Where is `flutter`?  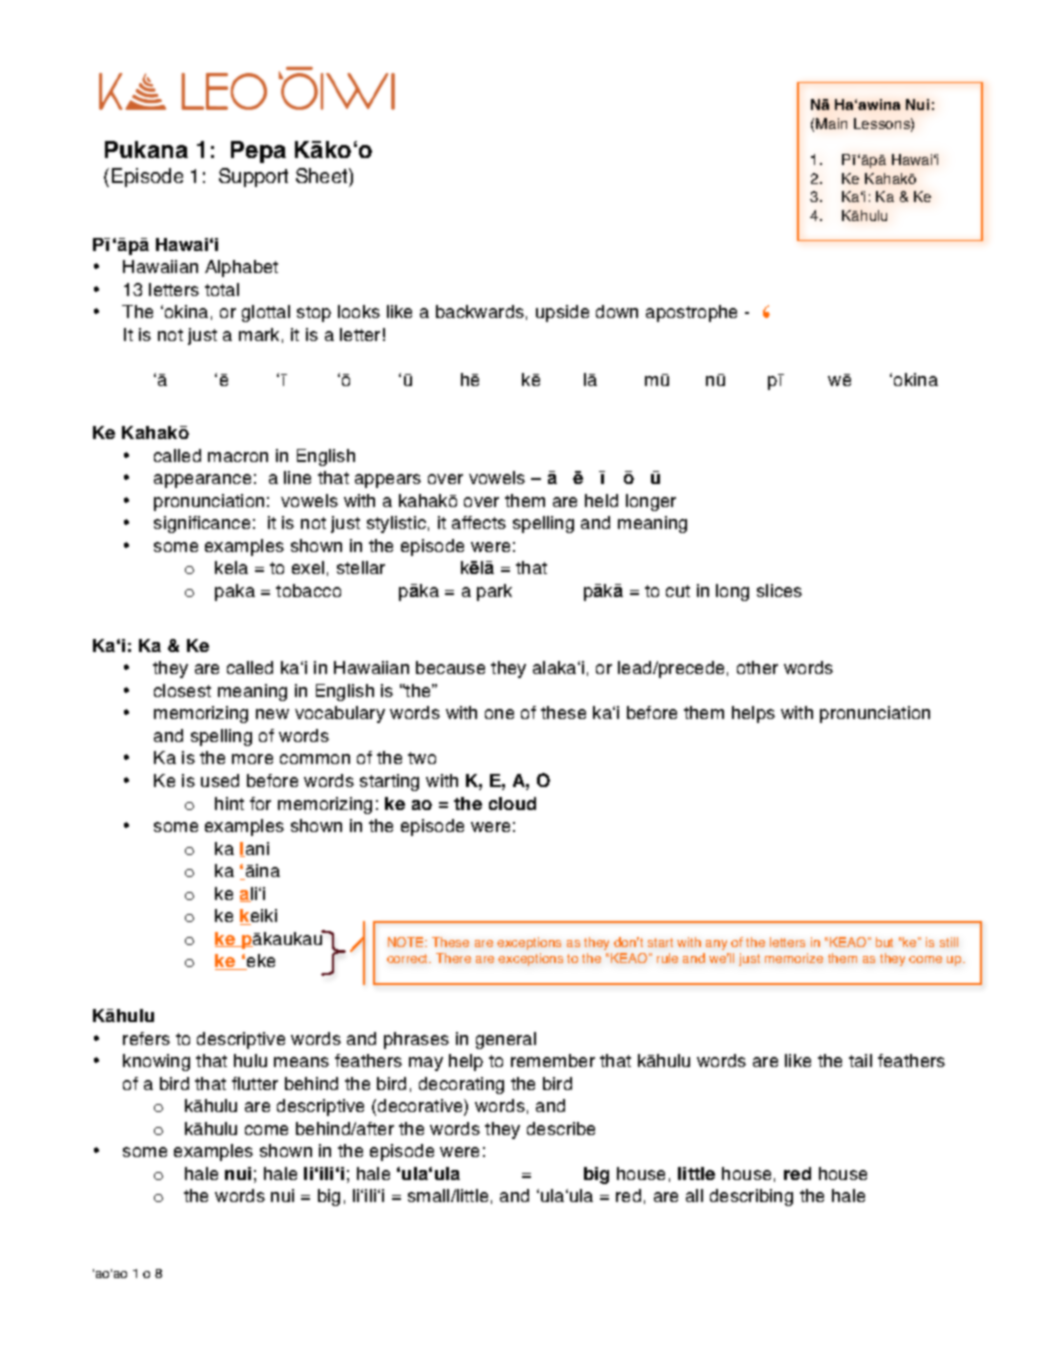 flutter is located at coordinates (255, 1083).
